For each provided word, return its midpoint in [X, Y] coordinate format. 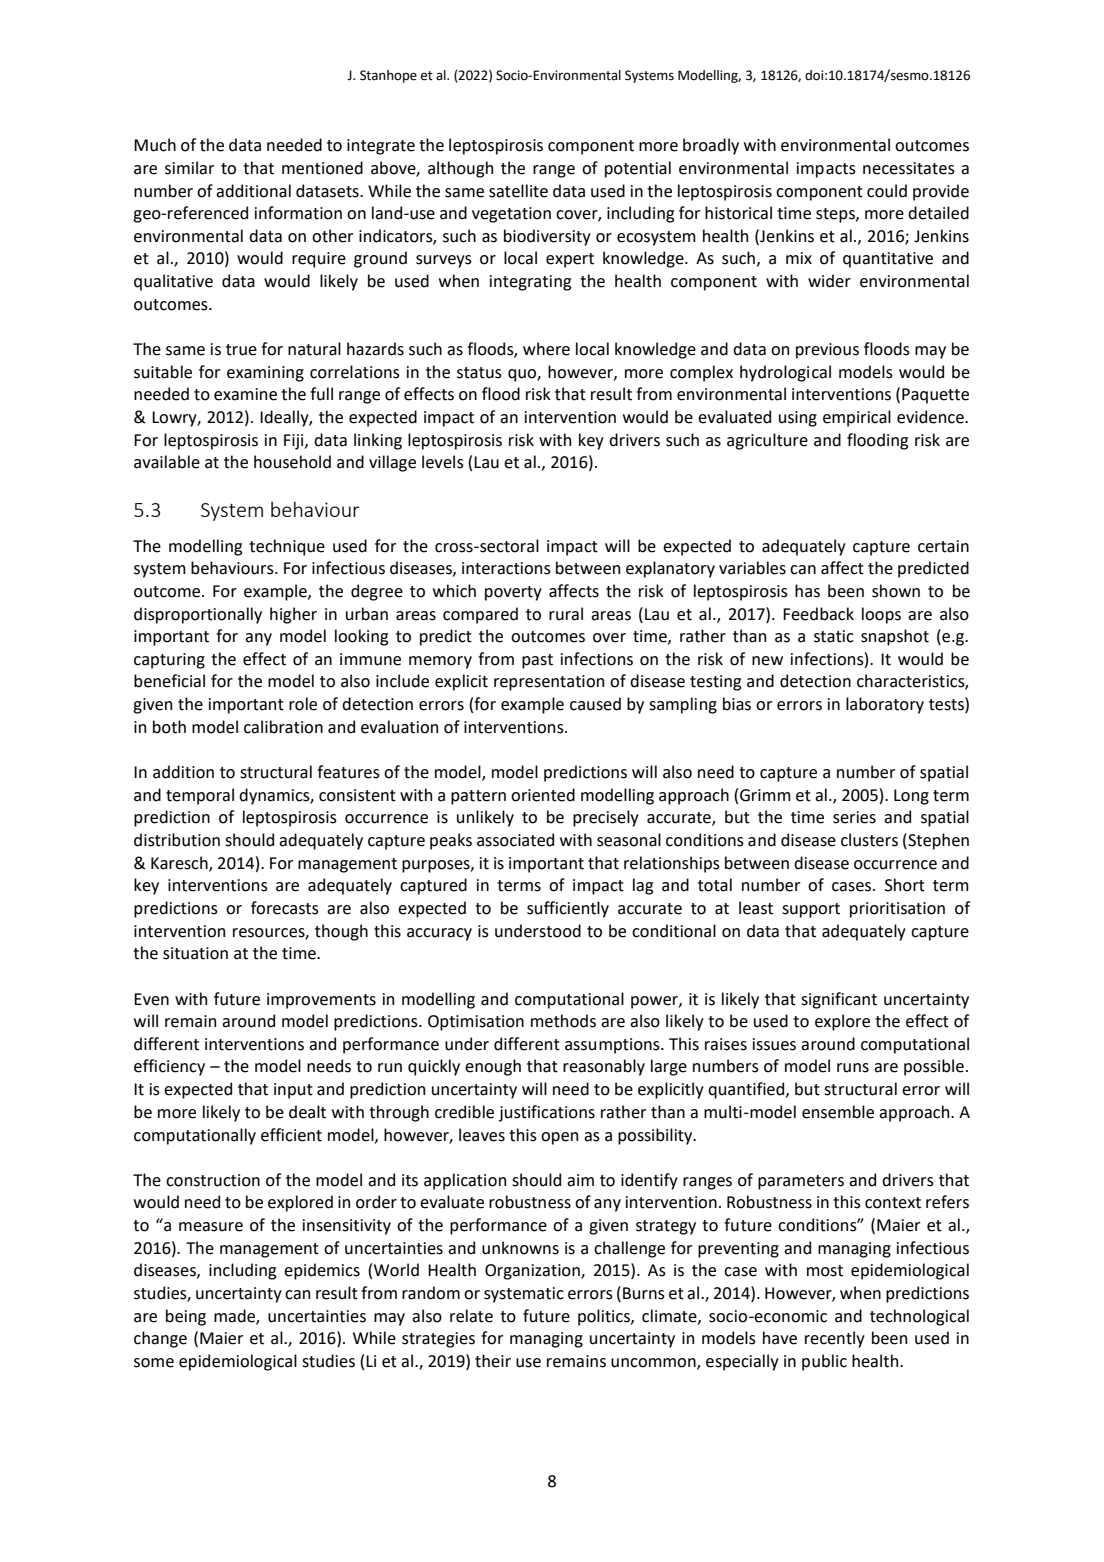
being [186, 1317]
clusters [869, 840]
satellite [518, 191]
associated [515, 840]
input [293, 1091]
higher [293, 615]
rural [566, 614]
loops [881, 615]
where [546, 349]
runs [853, 1068]
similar [189, 168]
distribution [177, 840]
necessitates [909, 168]
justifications [547, 1113]
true [241, 350]
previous [827, 351]
